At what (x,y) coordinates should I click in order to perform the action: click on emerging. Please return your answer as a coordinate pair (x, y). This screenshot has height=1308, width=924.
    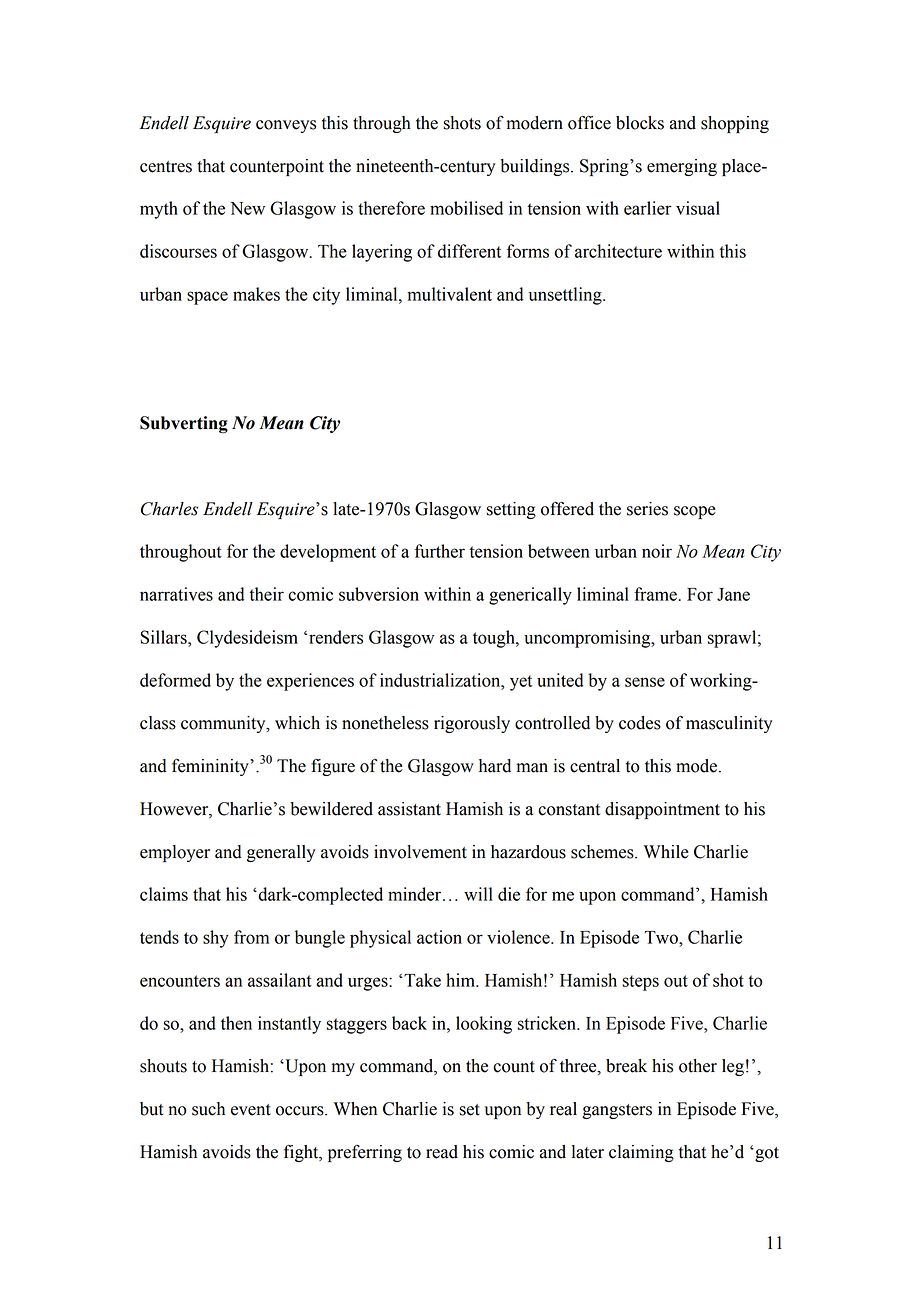
    Looking at the image, I should click on (682, 167).
